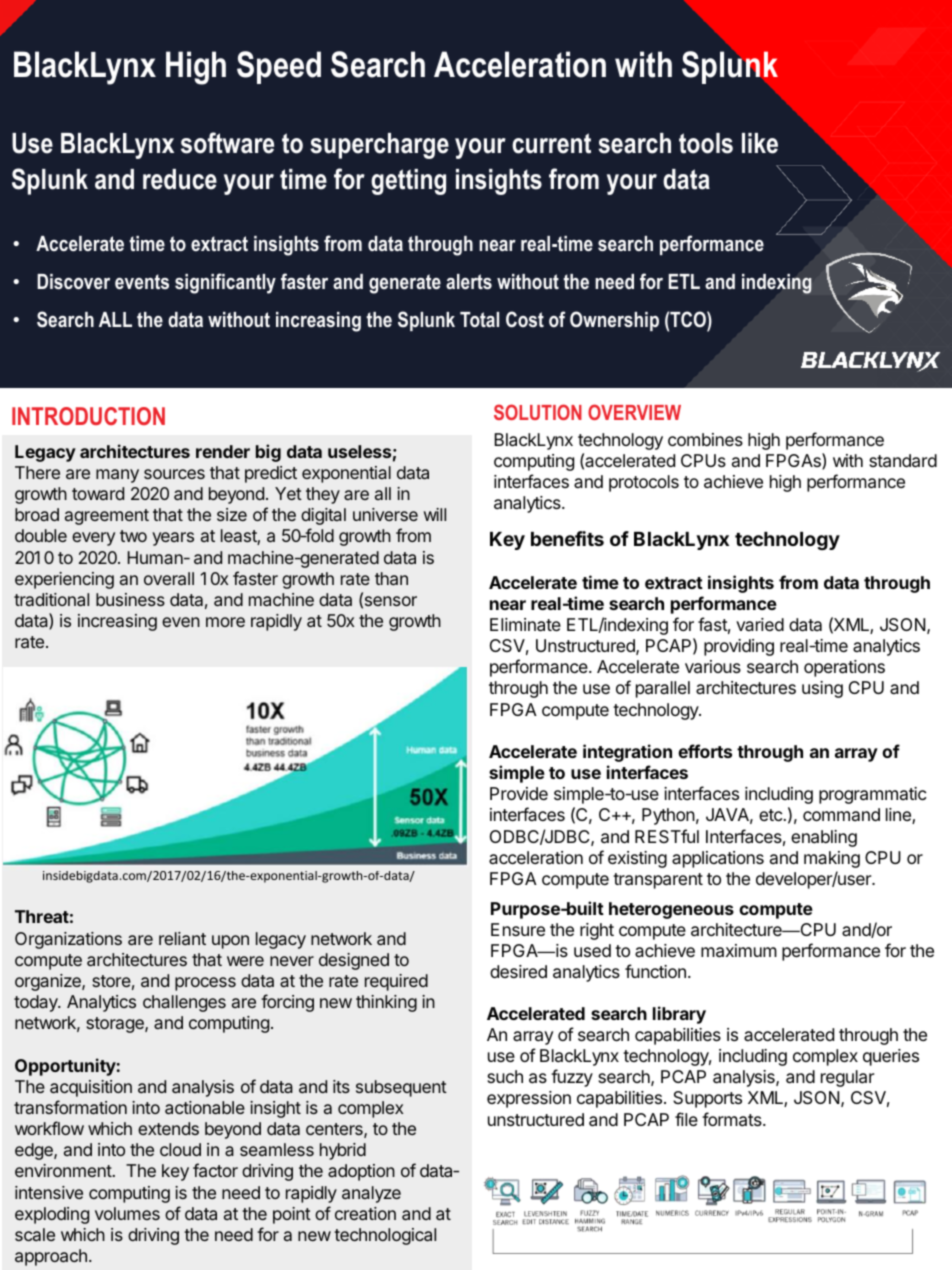 Image resolution: width=952 pixels, height=1270 pixels. What do you see at coordinates (705, 439) in the screenshot?
I see `combines` at bounding box center [705, 439].
